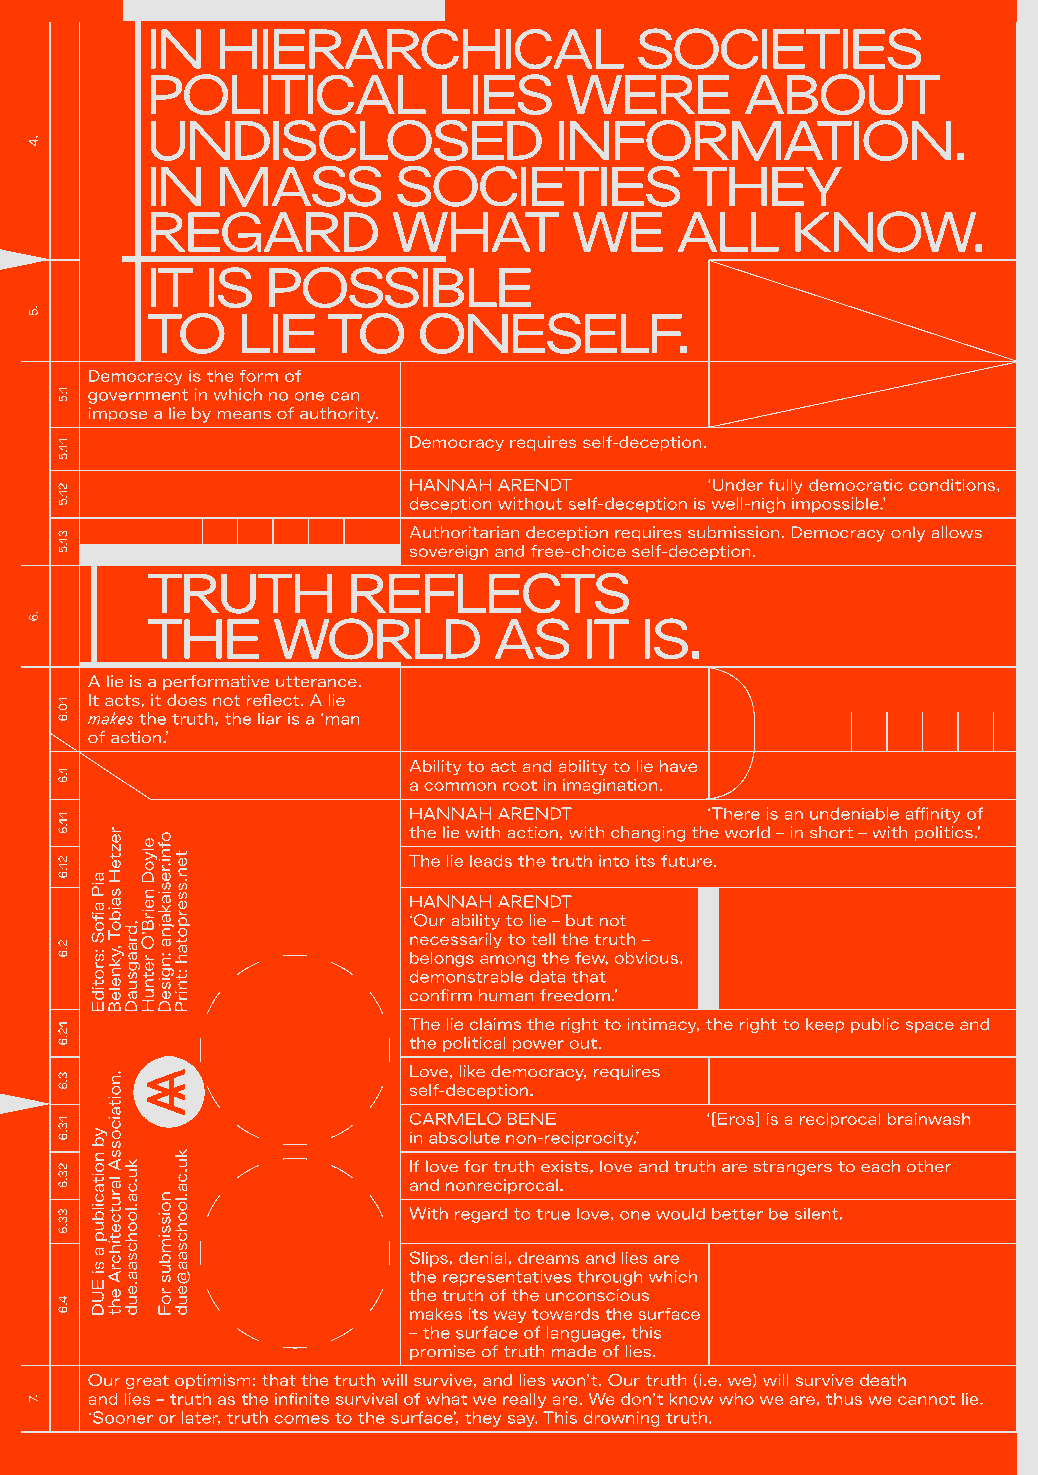 This screenshot has width=1038, height=1475. I want to click on confirm, so click(441, 995).
